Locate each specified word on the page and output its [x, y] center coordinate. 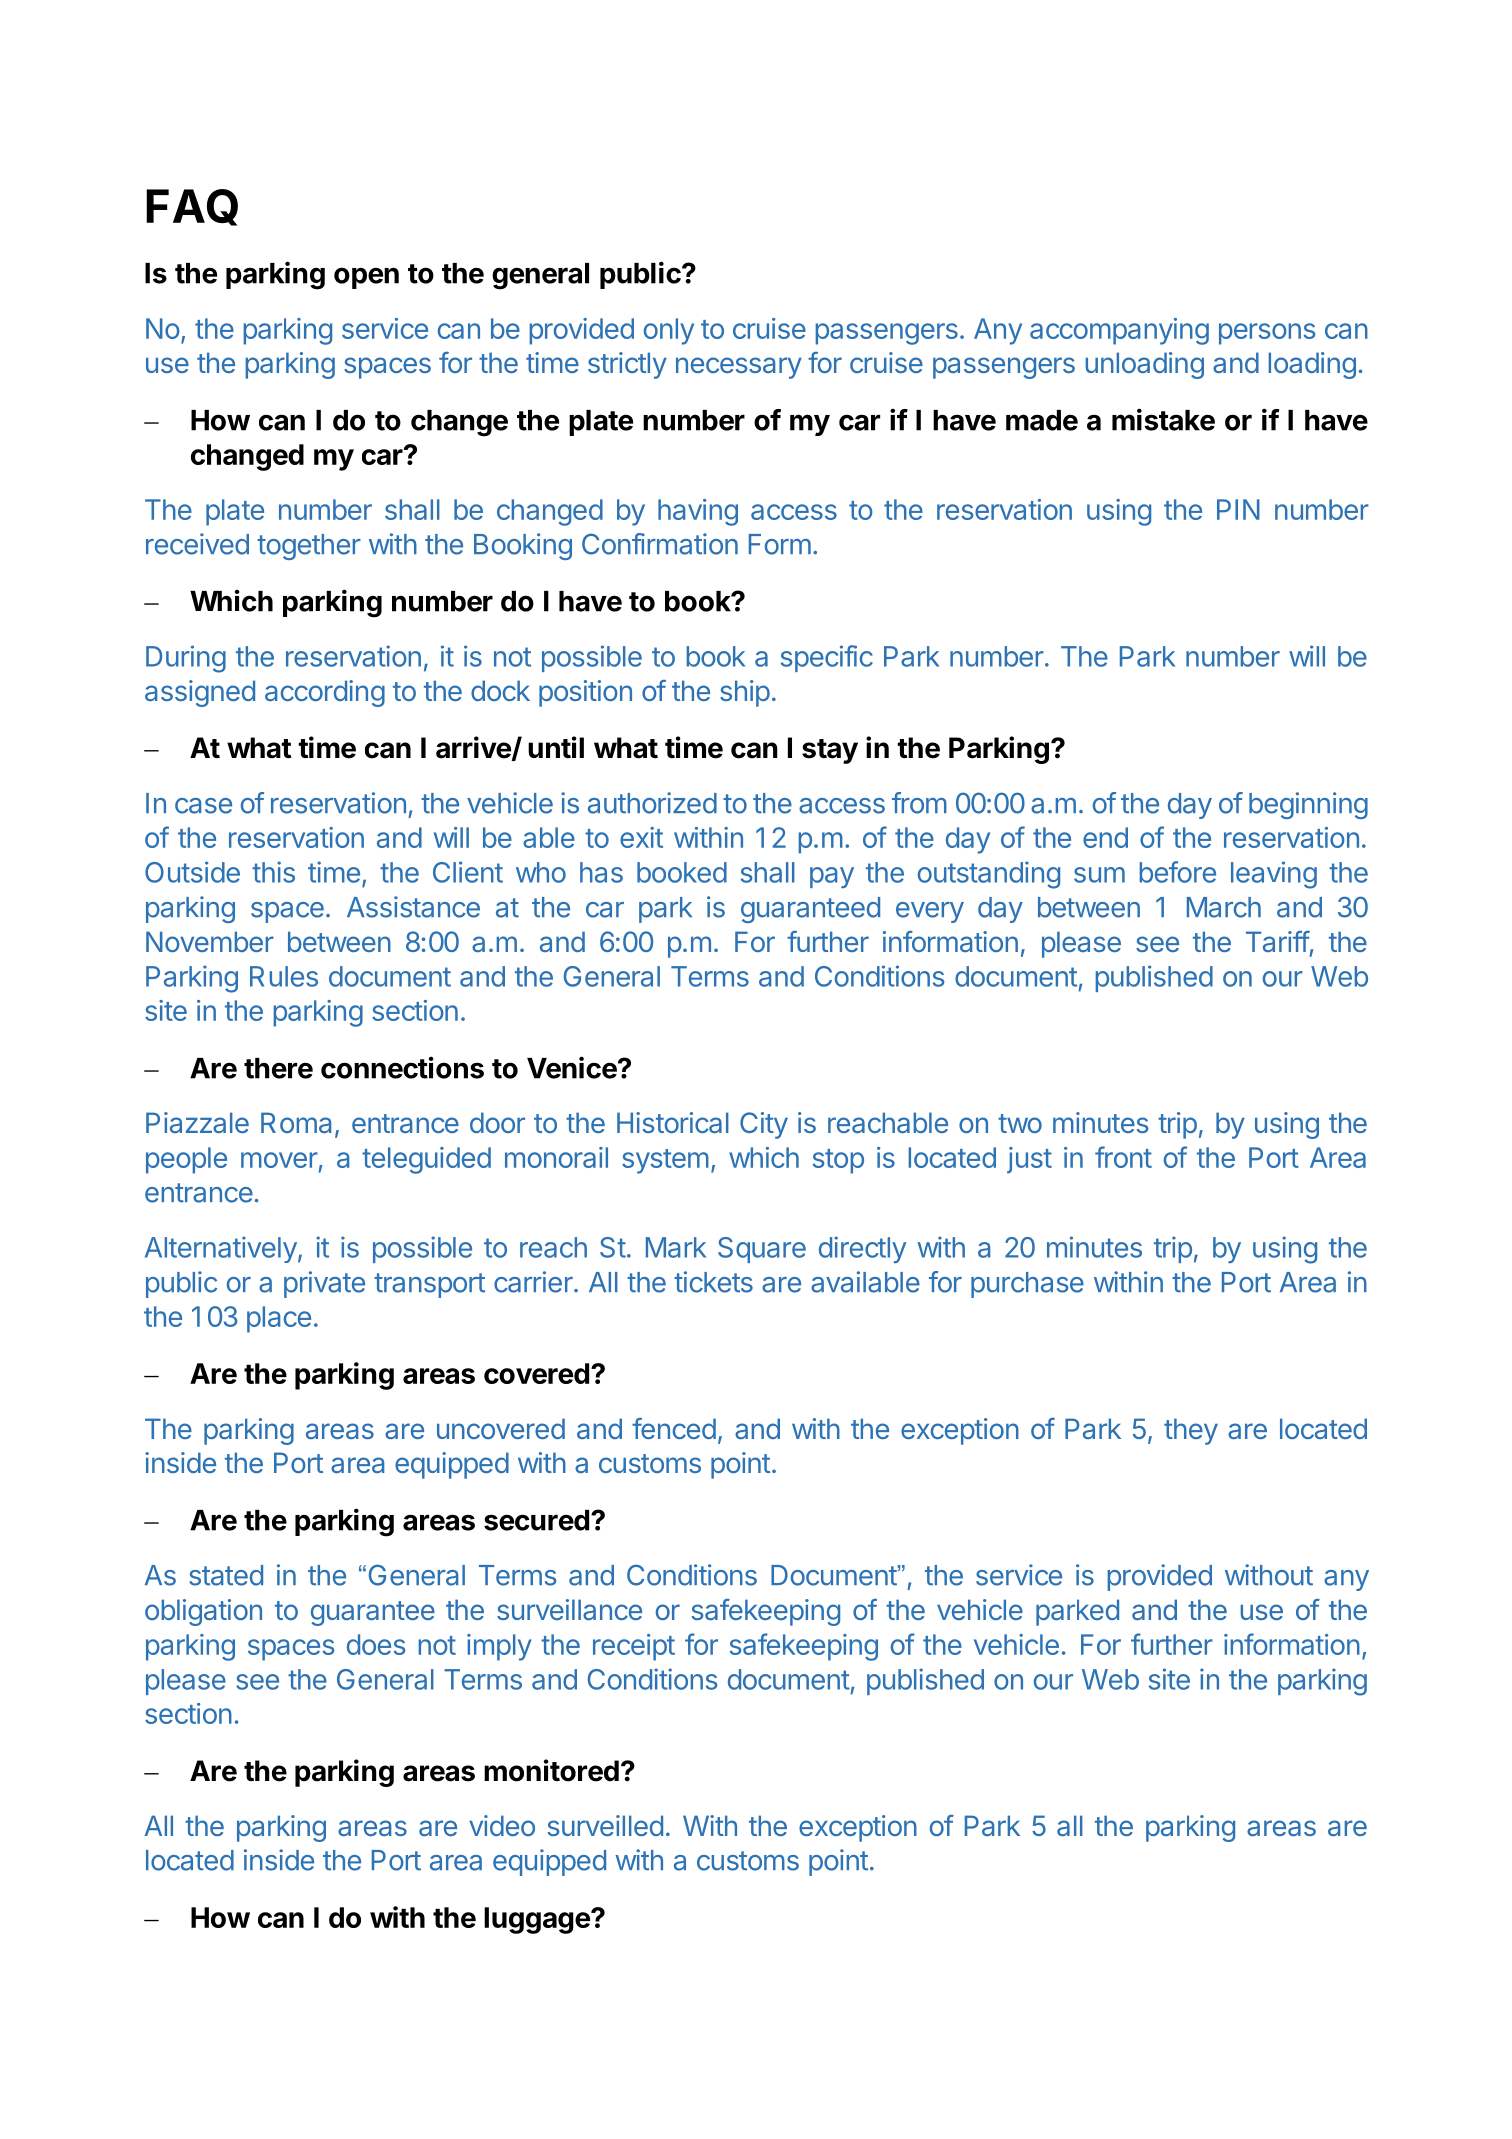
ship [745, 693]
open [366, 278]
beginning [1308, 805]
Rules [284, 976]
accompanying [1119, 331]
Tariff [1278, 941]
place [279, 1319]
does [376, 1644]
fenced [674, 1428]
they [1191, 1431]
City [764, 1125]
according [325, 693]
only [669, 331]
